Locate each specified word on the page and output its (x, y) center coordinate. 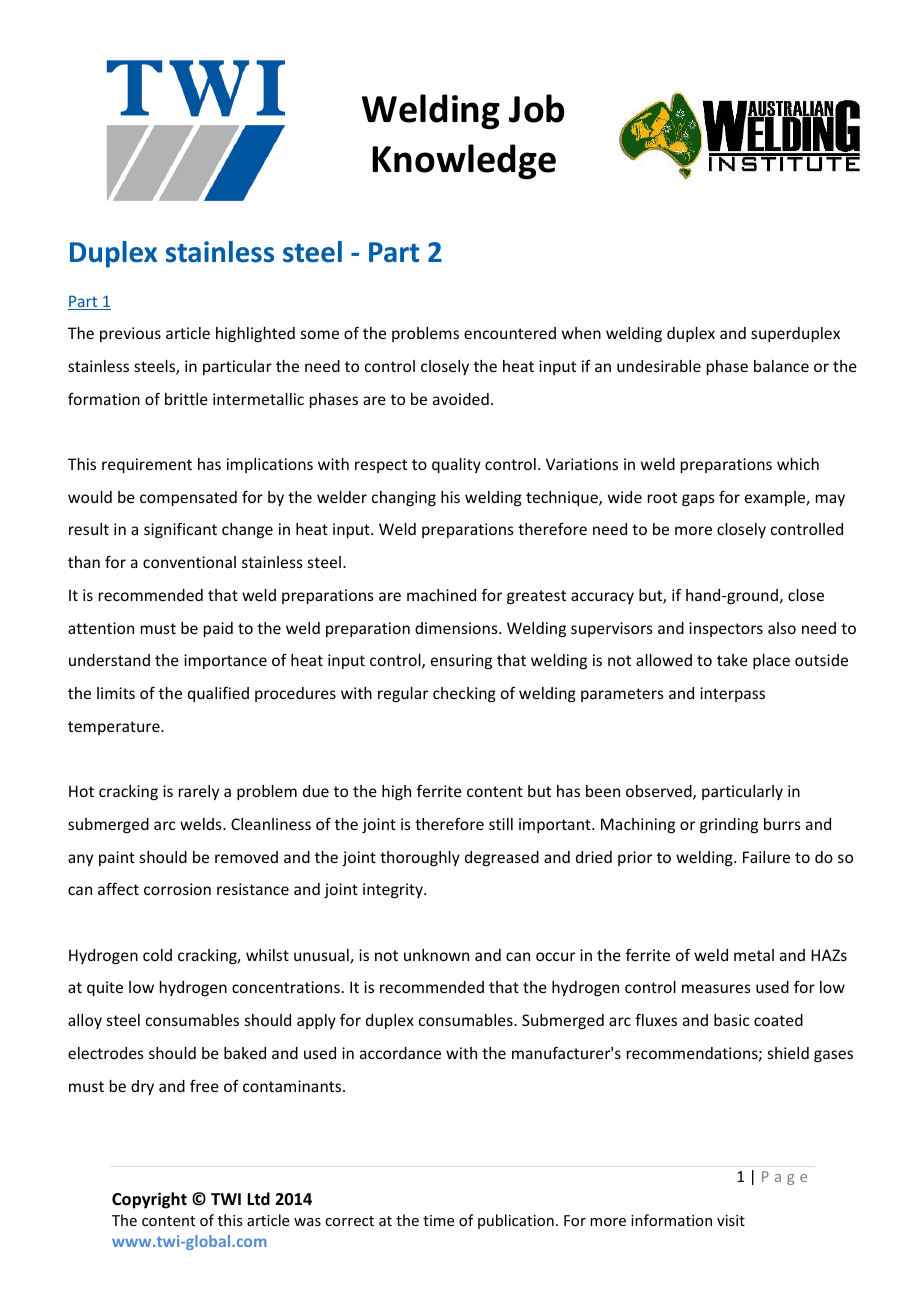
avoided (461, 399)
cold (157, 955)
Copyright (149, 1200)
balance (781, 366)
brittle (186, 399)
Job (536, 108)
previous (130, 334)
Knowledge (464, 161)
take (732, 660)
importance (225, 661)
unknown (436, 955)
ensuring (461, 661)
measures (716, 988)
